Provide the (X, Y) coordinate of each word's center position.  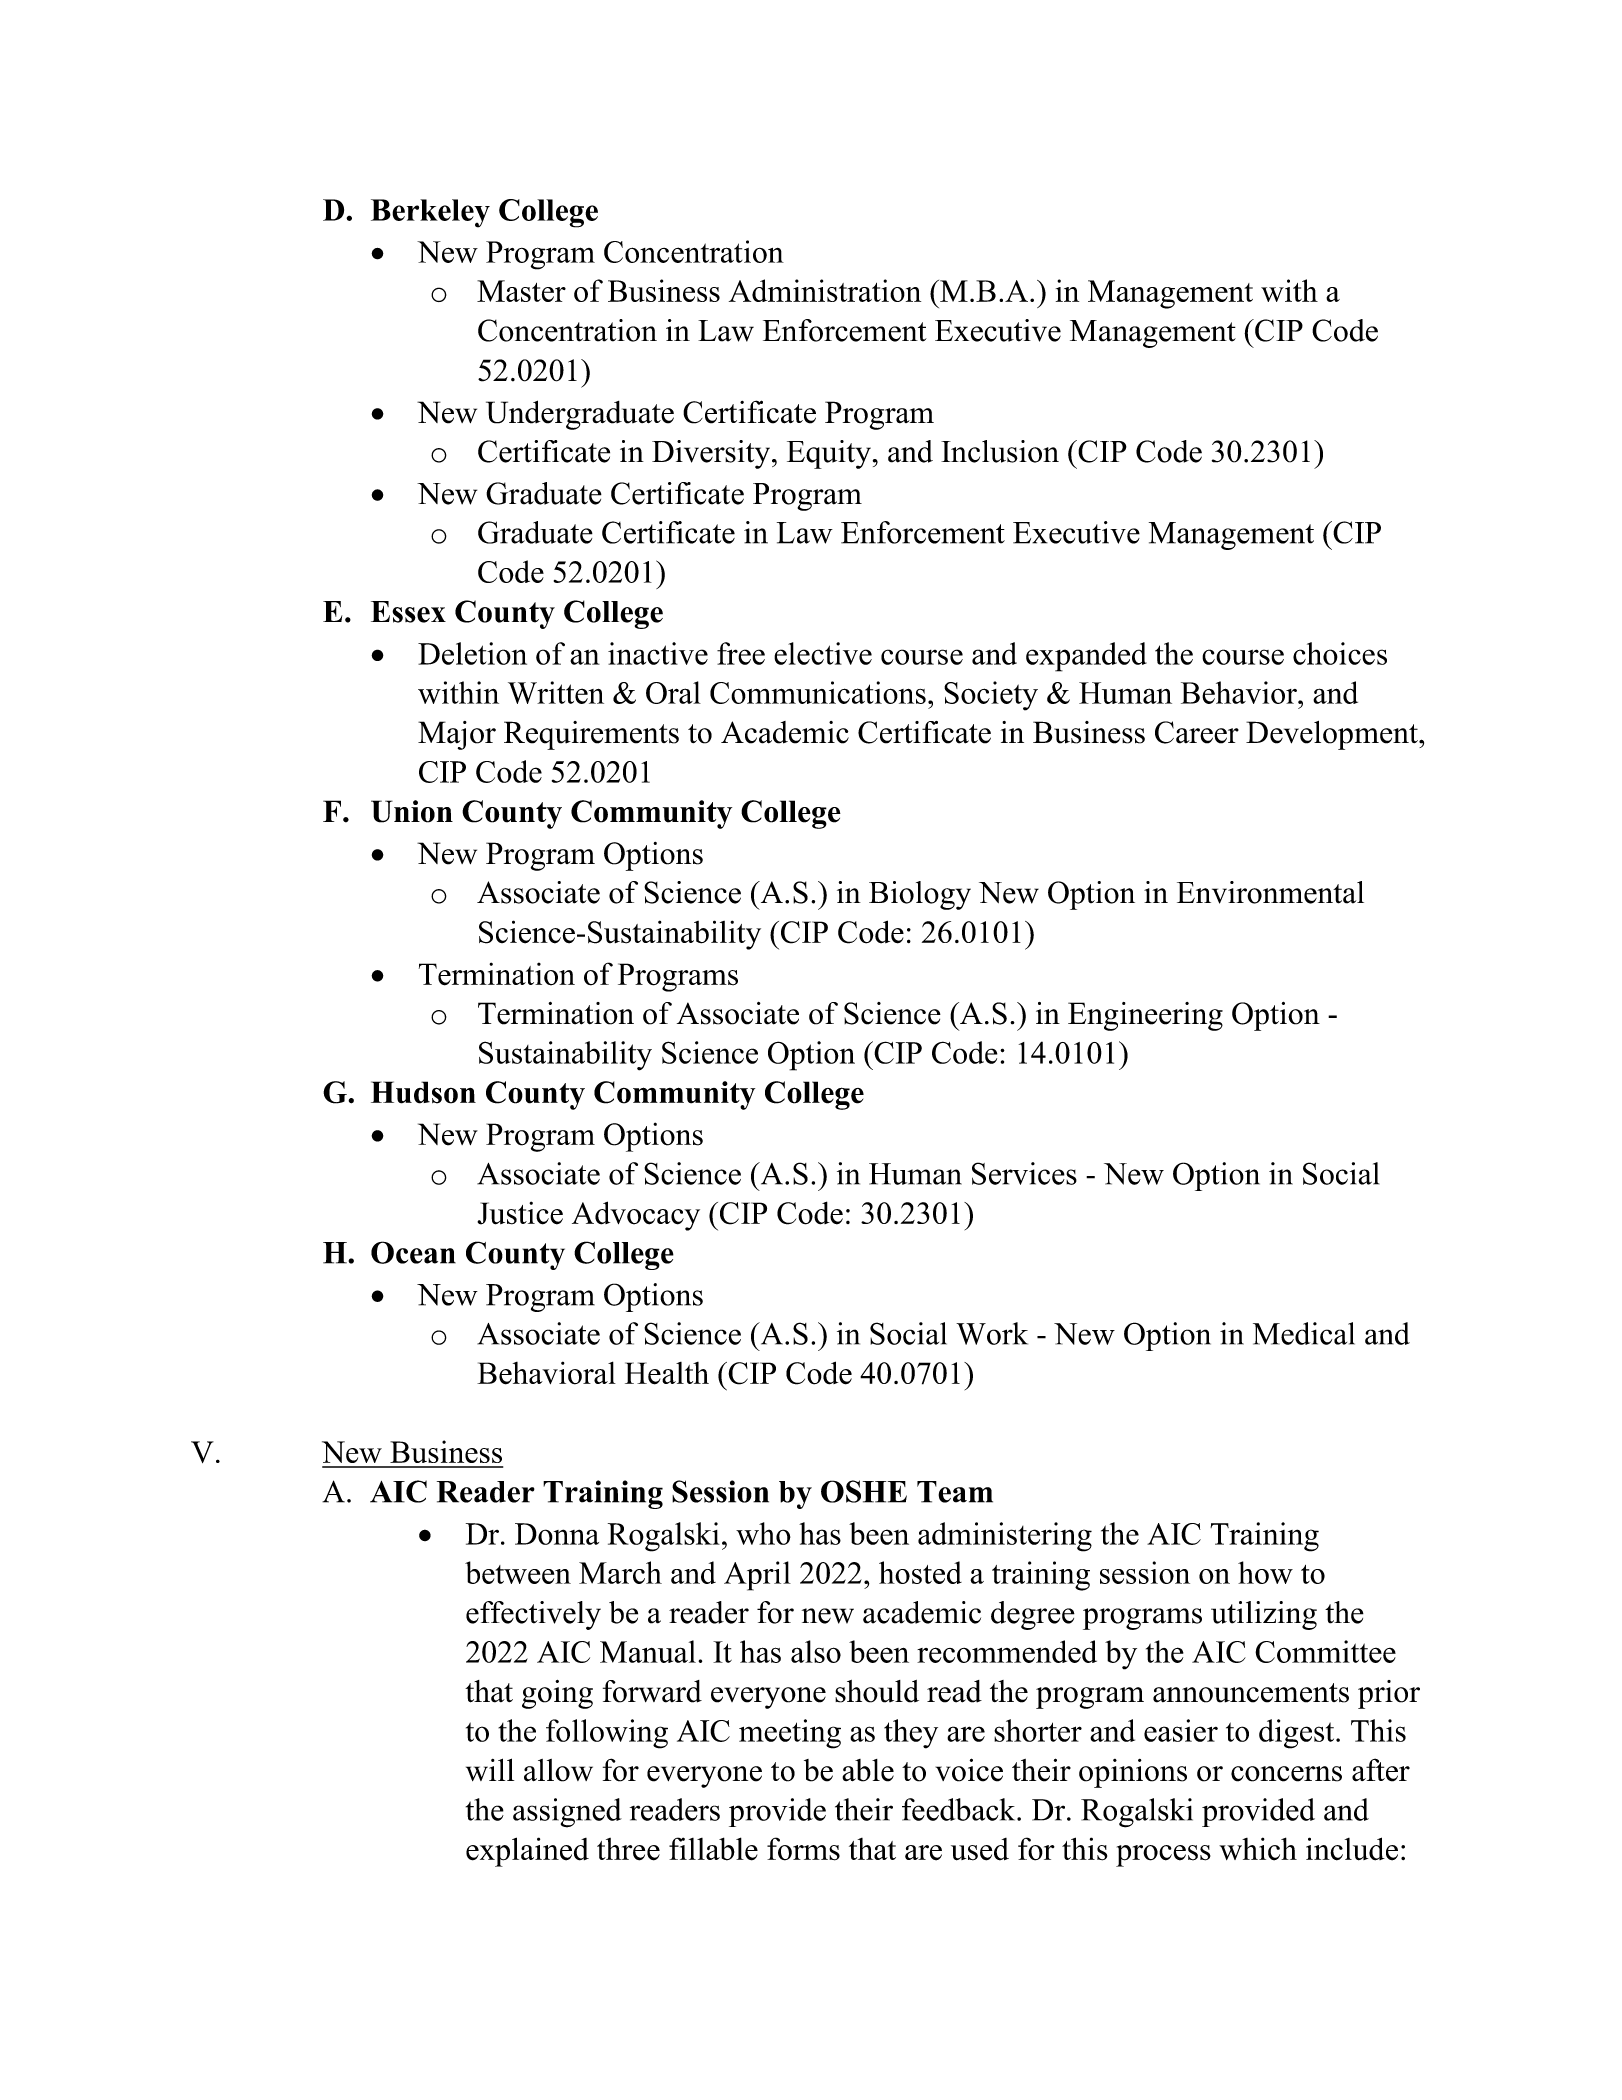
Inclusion (1000, 451)
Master (521, 291)
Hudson (423, 1092)
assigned (567, 1813)
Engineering (1145, 1016)
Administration (825, 290)
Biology (920, 895)
